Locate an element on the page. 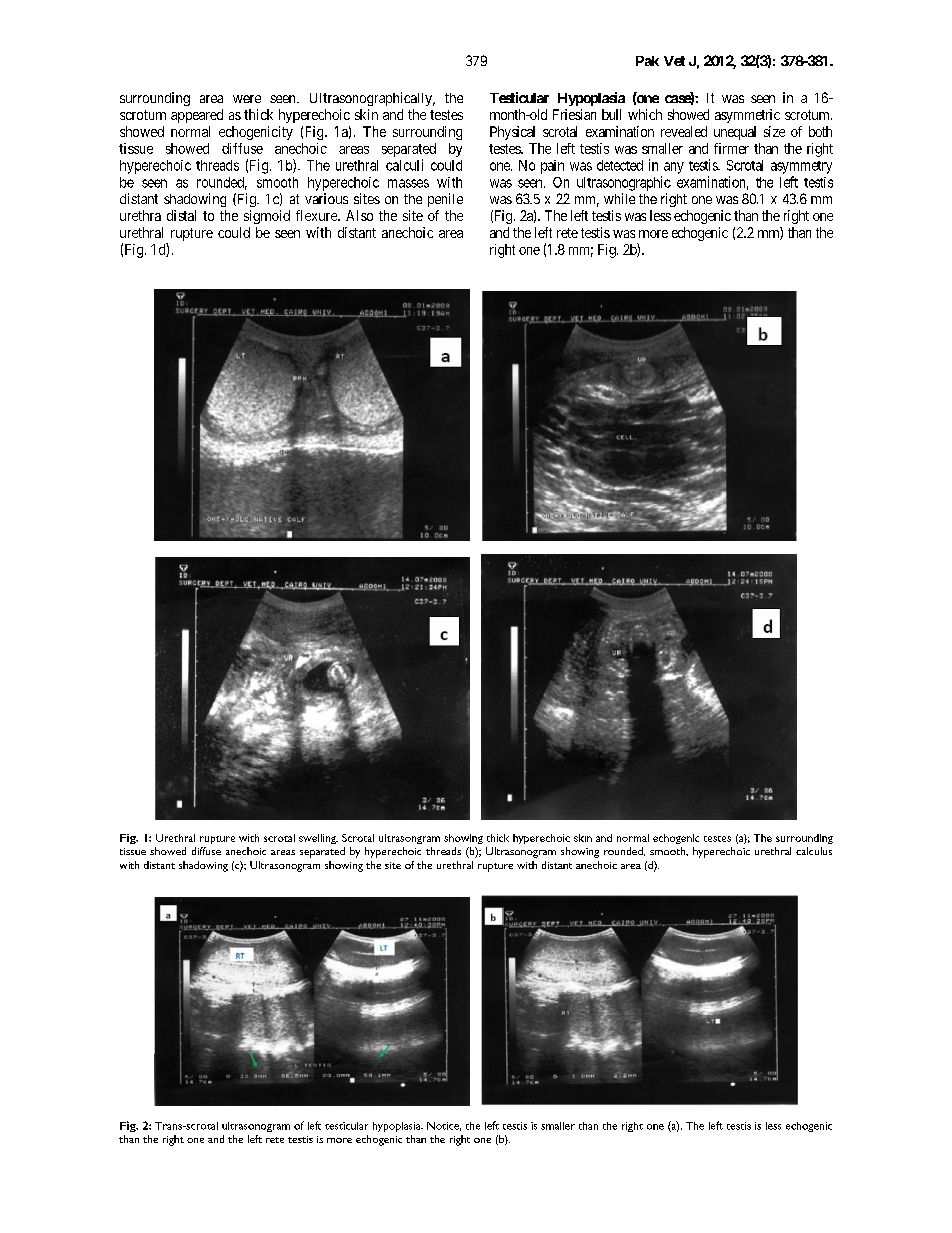 Image resolution: width=952 pixels, height=1233 pixels. were is located at coordinates (247, 99).
